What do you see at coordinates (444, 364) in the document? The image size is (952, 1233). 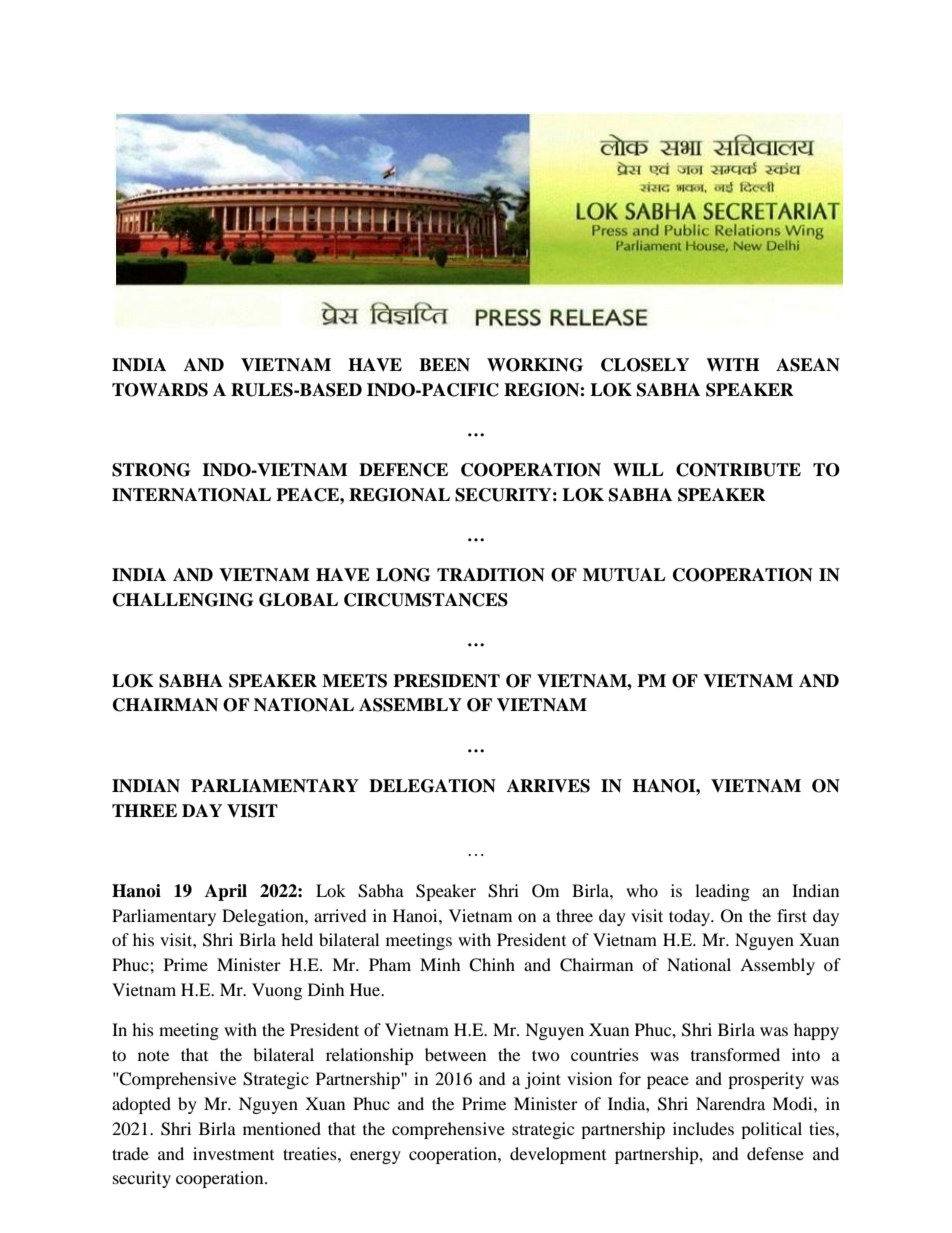 I see `BEEN` at bounding box center [444, 364].
